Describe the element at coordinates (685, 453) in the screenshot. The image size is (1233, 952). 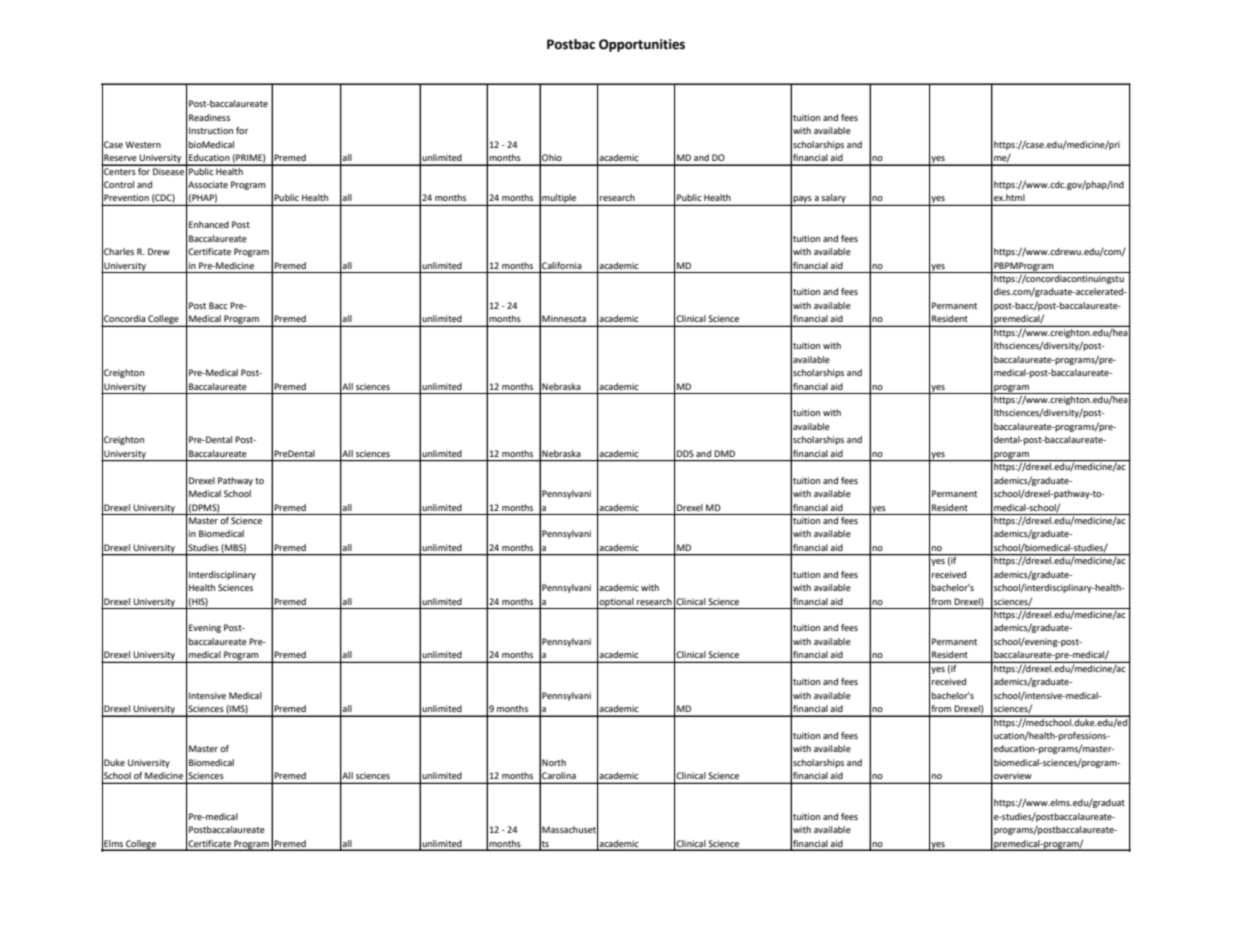
I see `DDS` at that location.
